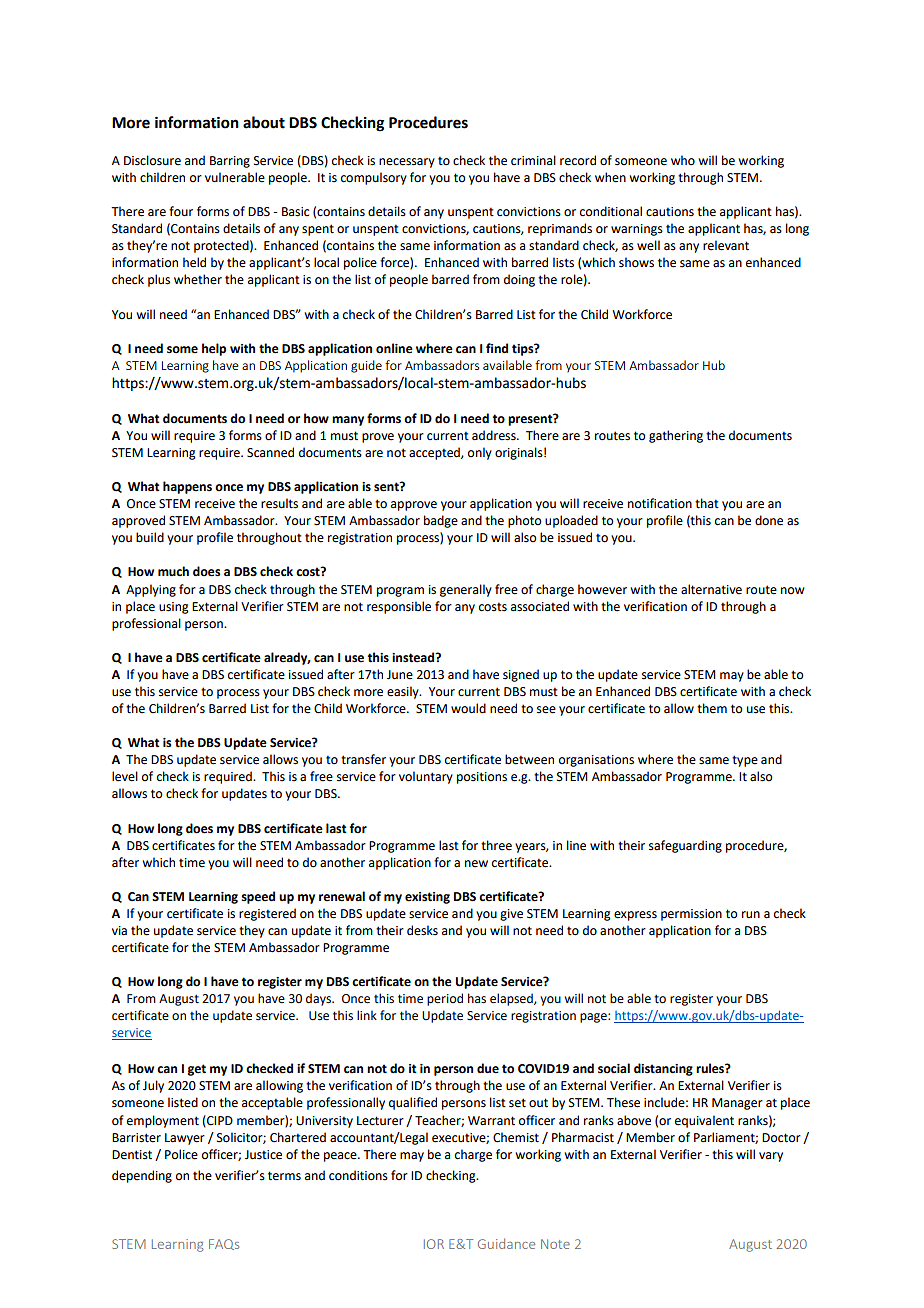 Image resolution: width=924 pixels, height=1308 pixels. I want to click on speed, so click(258, 897).
